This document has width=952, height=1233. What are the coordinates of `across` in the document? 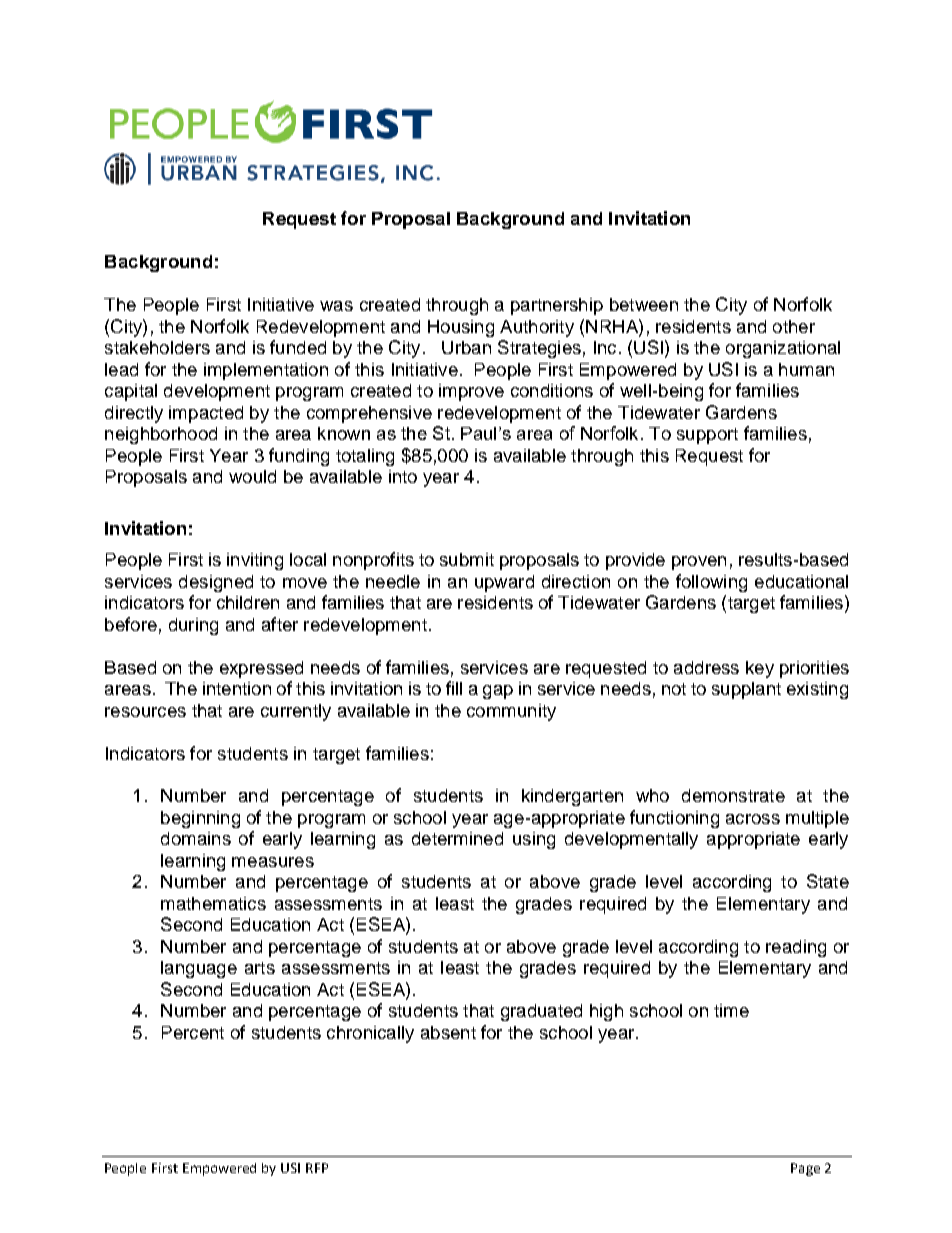 It's located at (753, 819).
